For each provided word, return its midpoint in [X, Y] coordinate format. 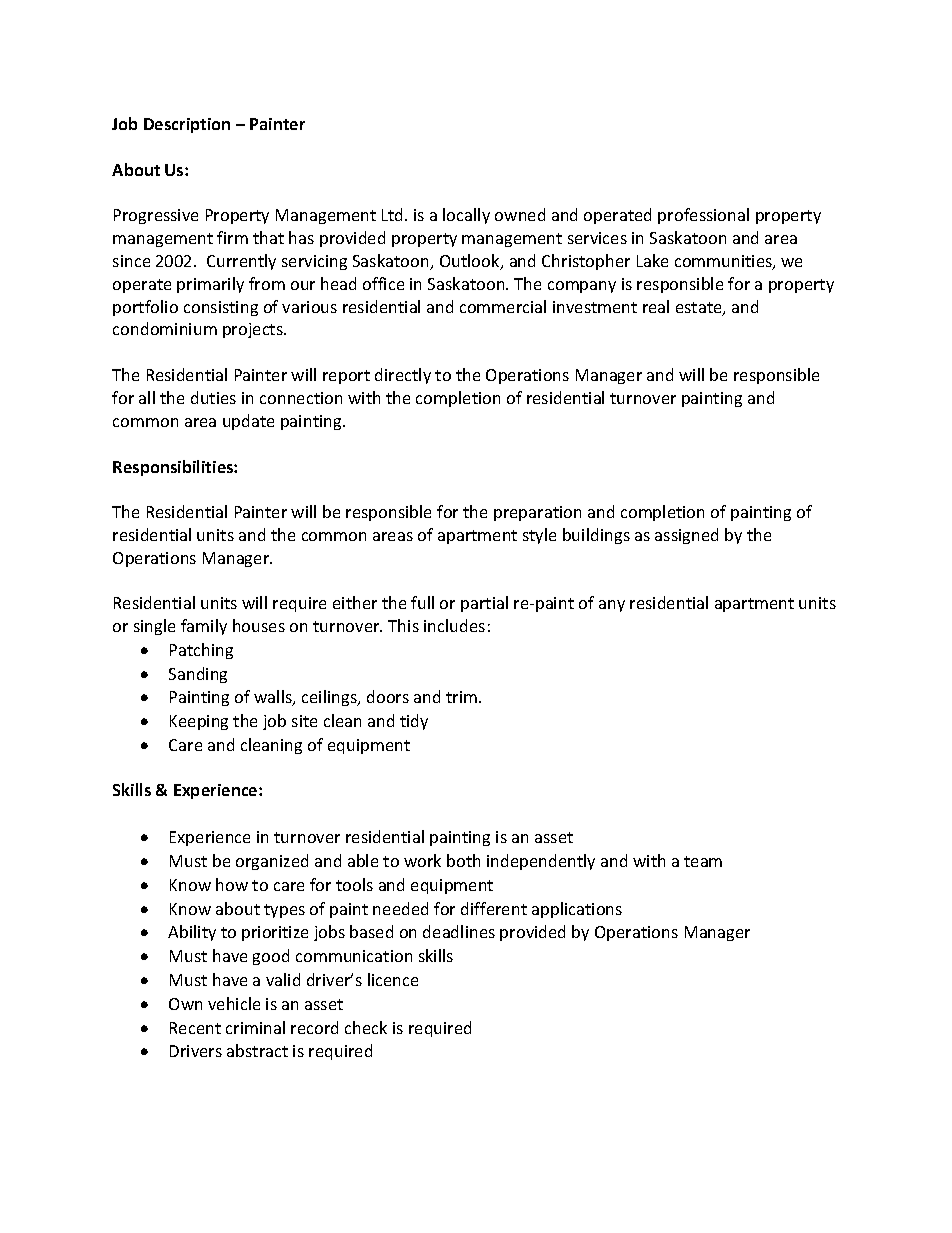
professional [703, 216]
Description [187, 125]
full [422, 602]
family [204, 627]
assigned [686, 536]
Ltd [394, 214]
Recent [195, 1028]
